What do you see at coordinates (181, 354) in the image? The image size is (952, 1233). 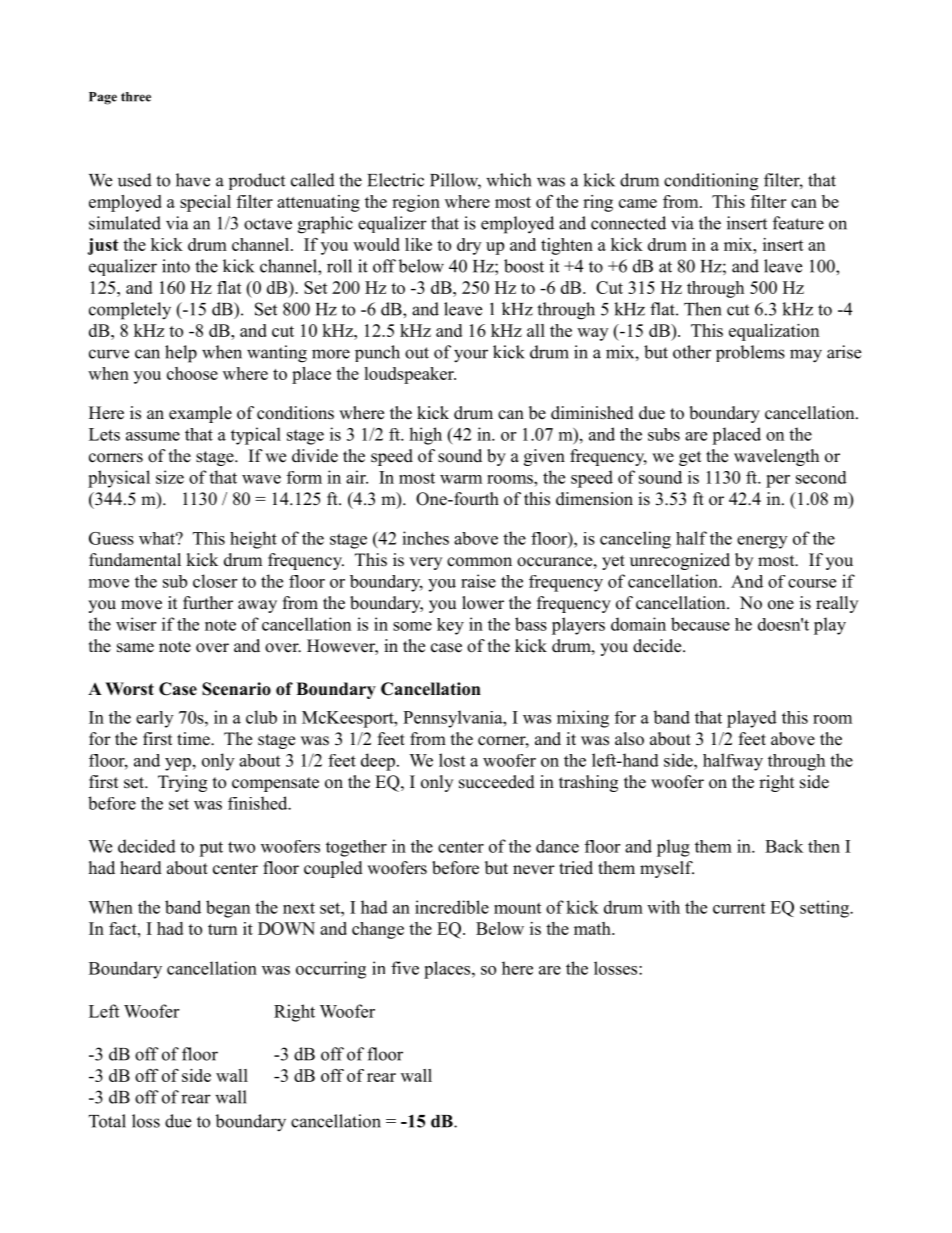 I see `help` at bounding box center [181, 354].
